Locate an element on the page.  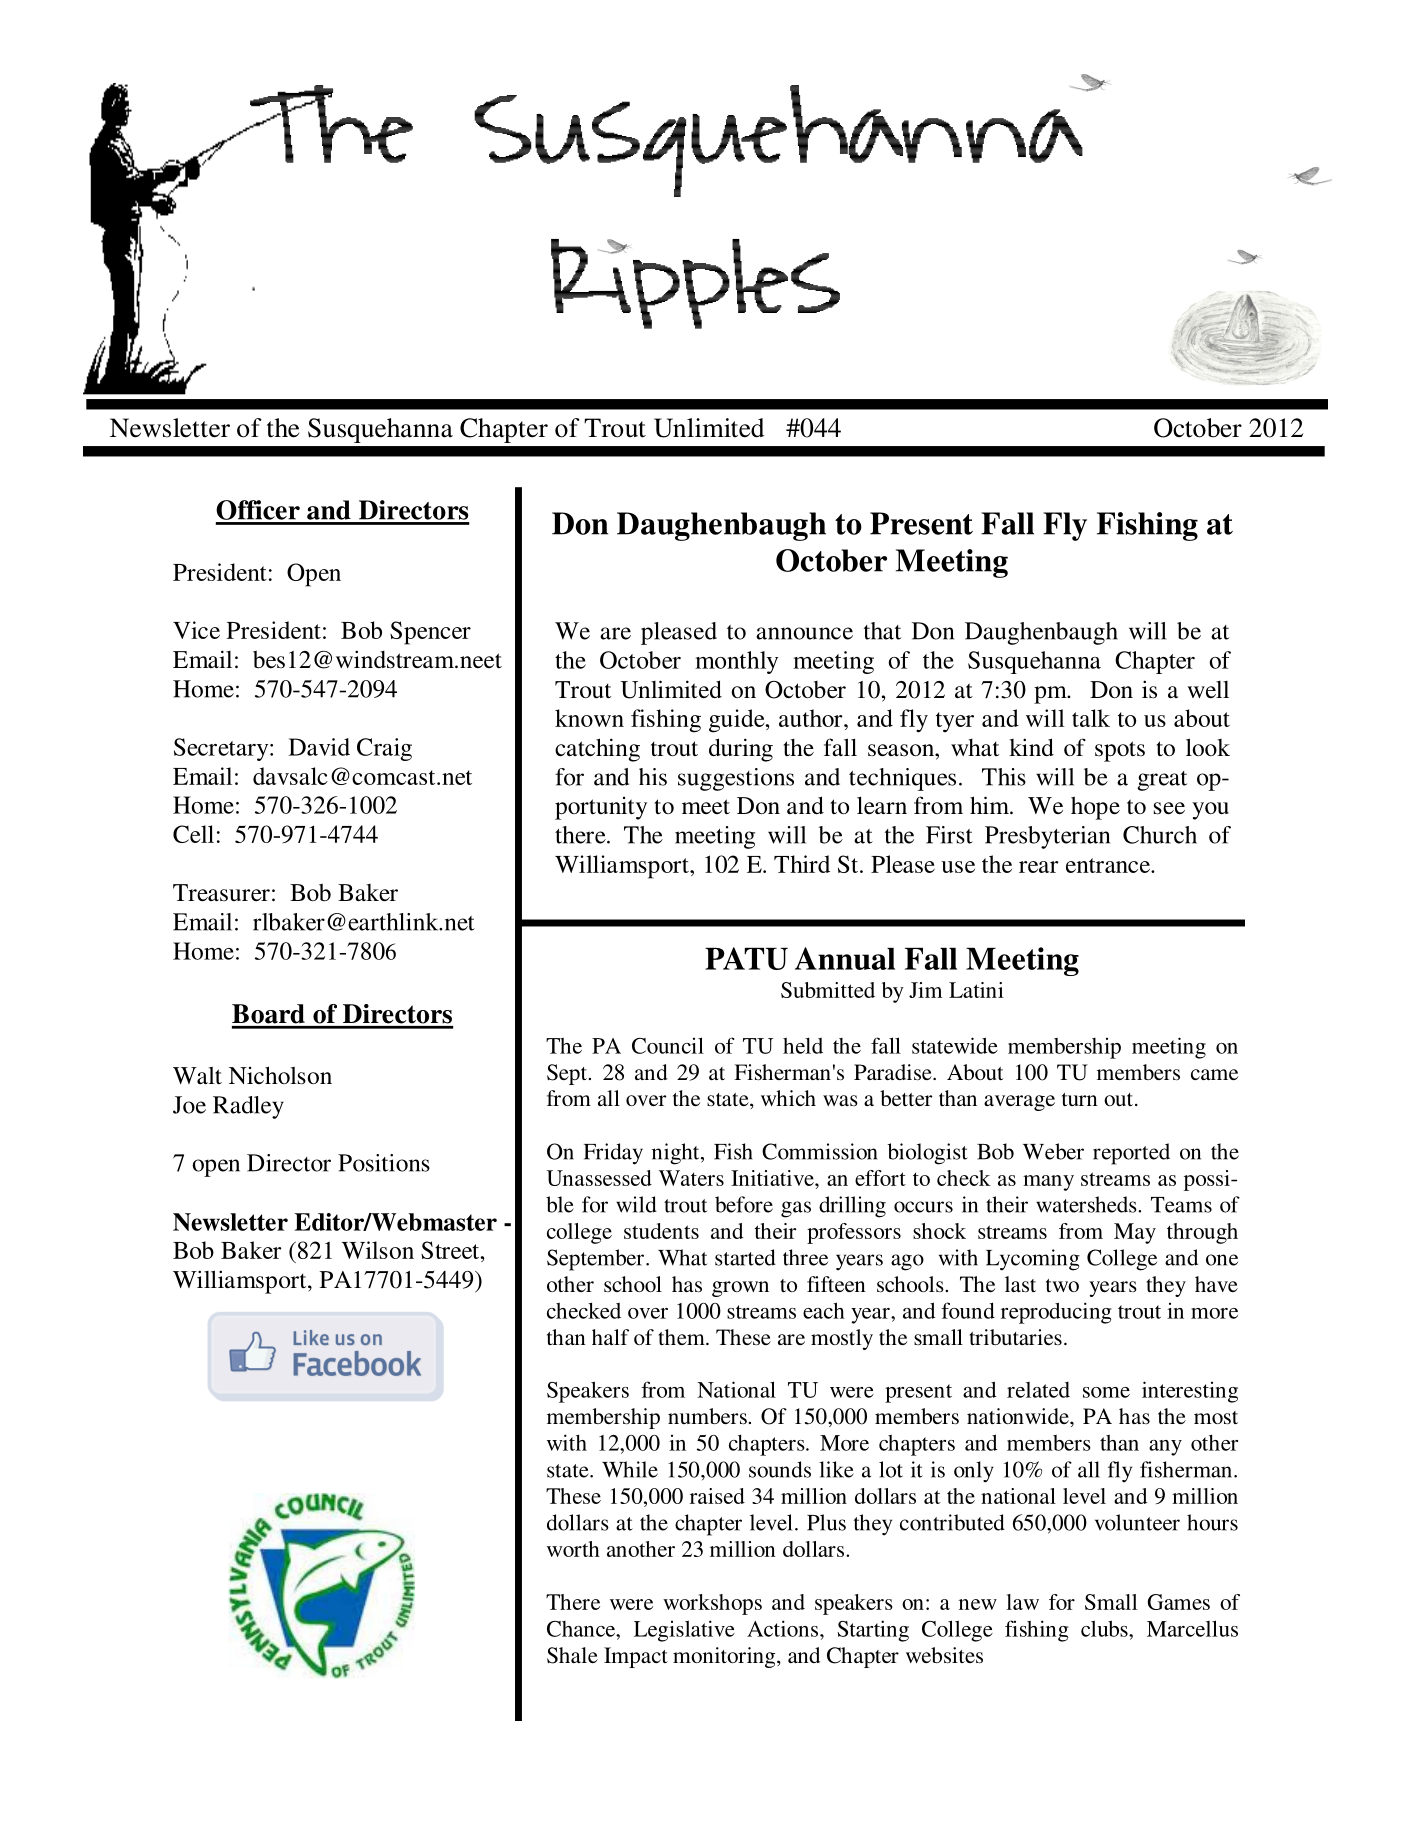
monthly is located at coordinates (736, 662).
